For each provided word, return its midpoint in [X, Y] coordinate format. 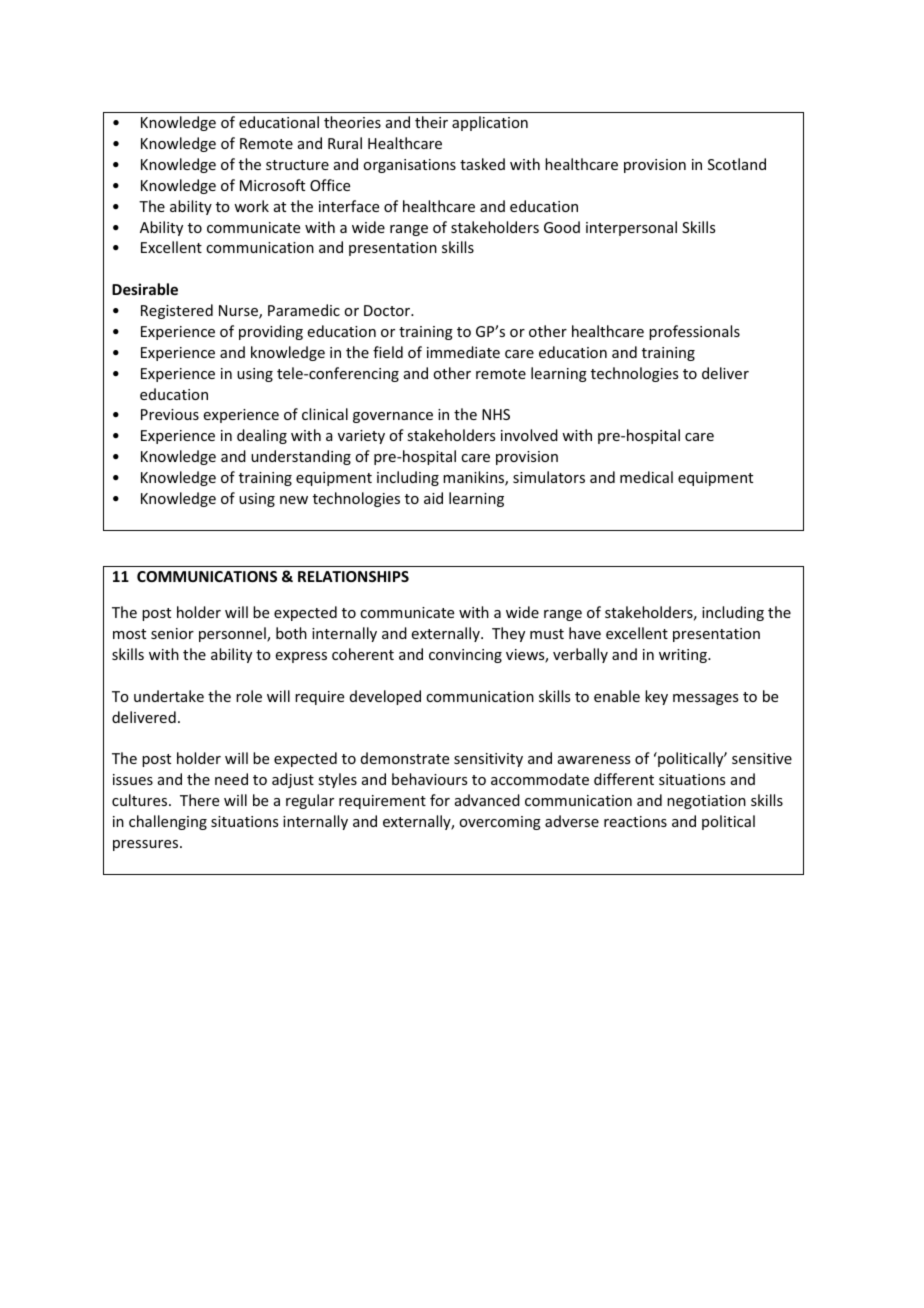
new [294, 500]
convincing [465, 656]
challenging [168, 822]
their [431, 122]
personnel [233, 634]
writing [684, 656]
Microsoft [272, 185]
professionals [694, 332]
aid [433, 498]
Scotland [737, 164]
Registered [177, 311]
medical [646, 477]
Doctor [388, 310]
